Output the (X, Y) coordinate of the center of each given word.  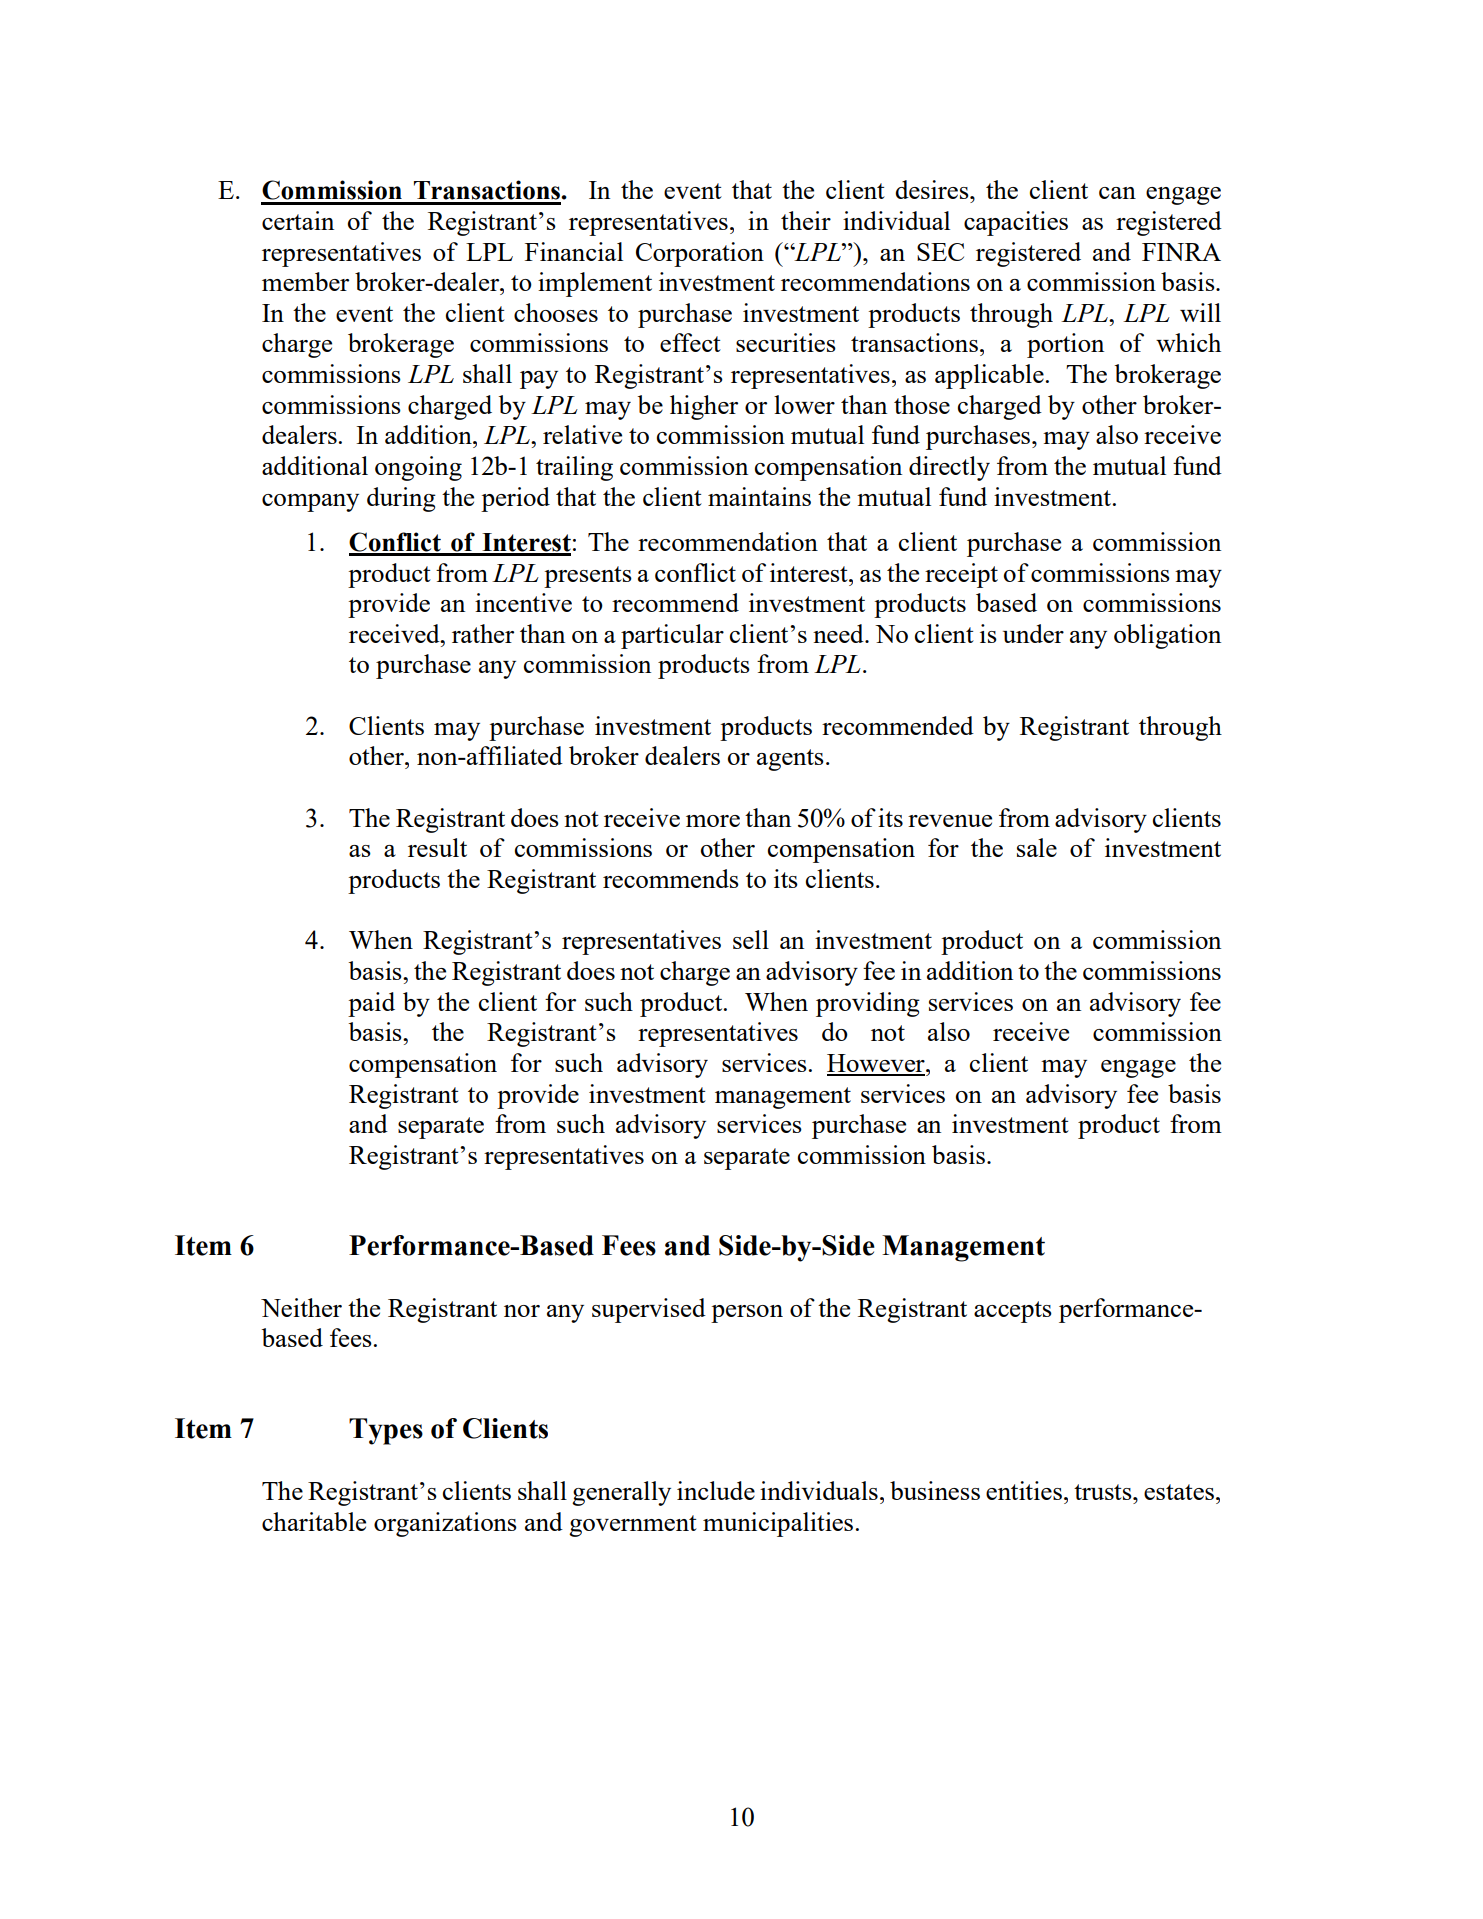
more (713, 821)
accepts (1013, 1312)
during (401, 499)
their (806, 220)
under (1033, 633)
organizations (445, 1524)
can (1117, 193)
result (437, 847)
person (747, 1314)
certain (298, 220)
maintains (759, 496)
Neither (301, 1307)
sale (1037, 847)
